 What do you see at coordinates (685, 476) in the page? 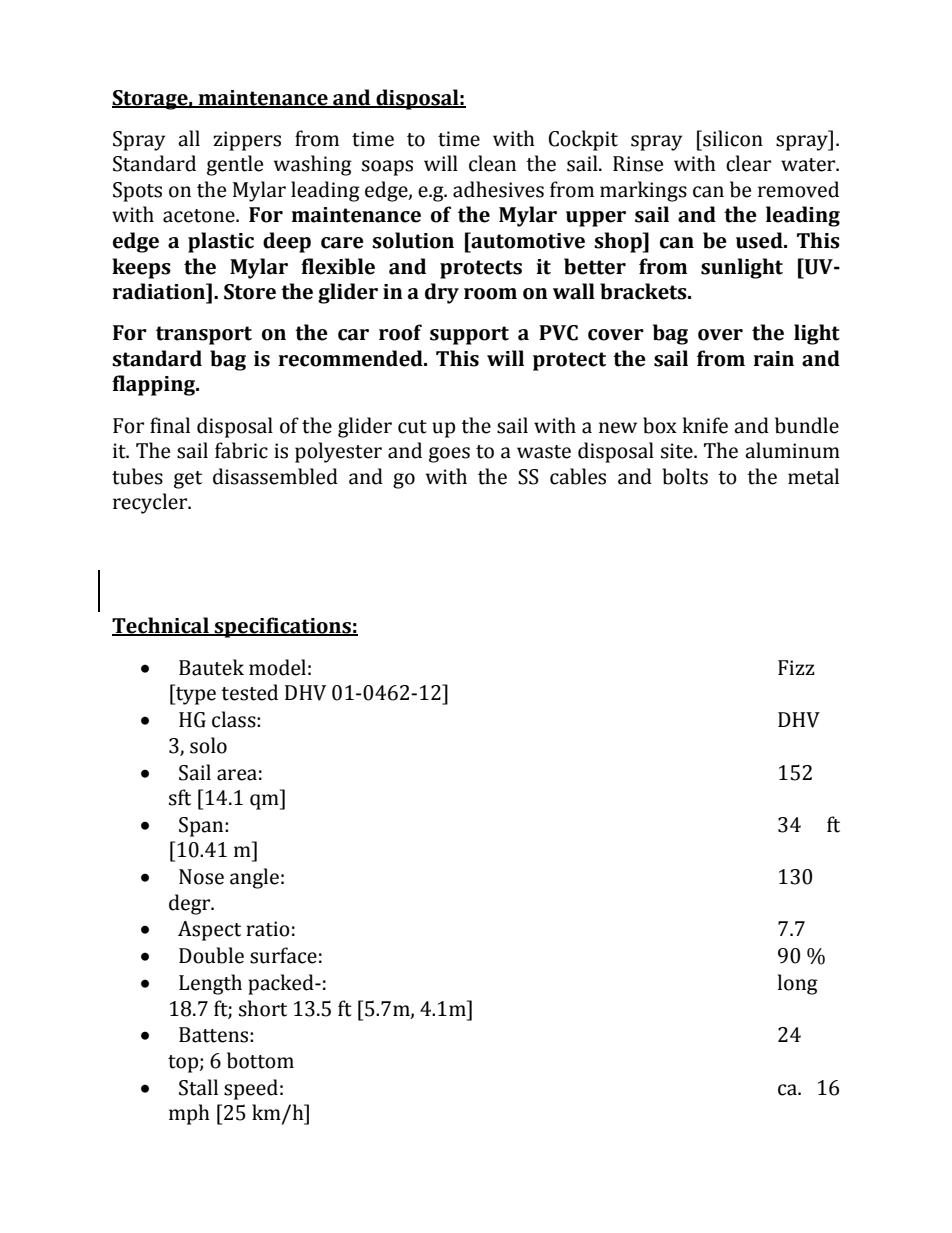
I see `bolts` at bounding box center [685, 476].
